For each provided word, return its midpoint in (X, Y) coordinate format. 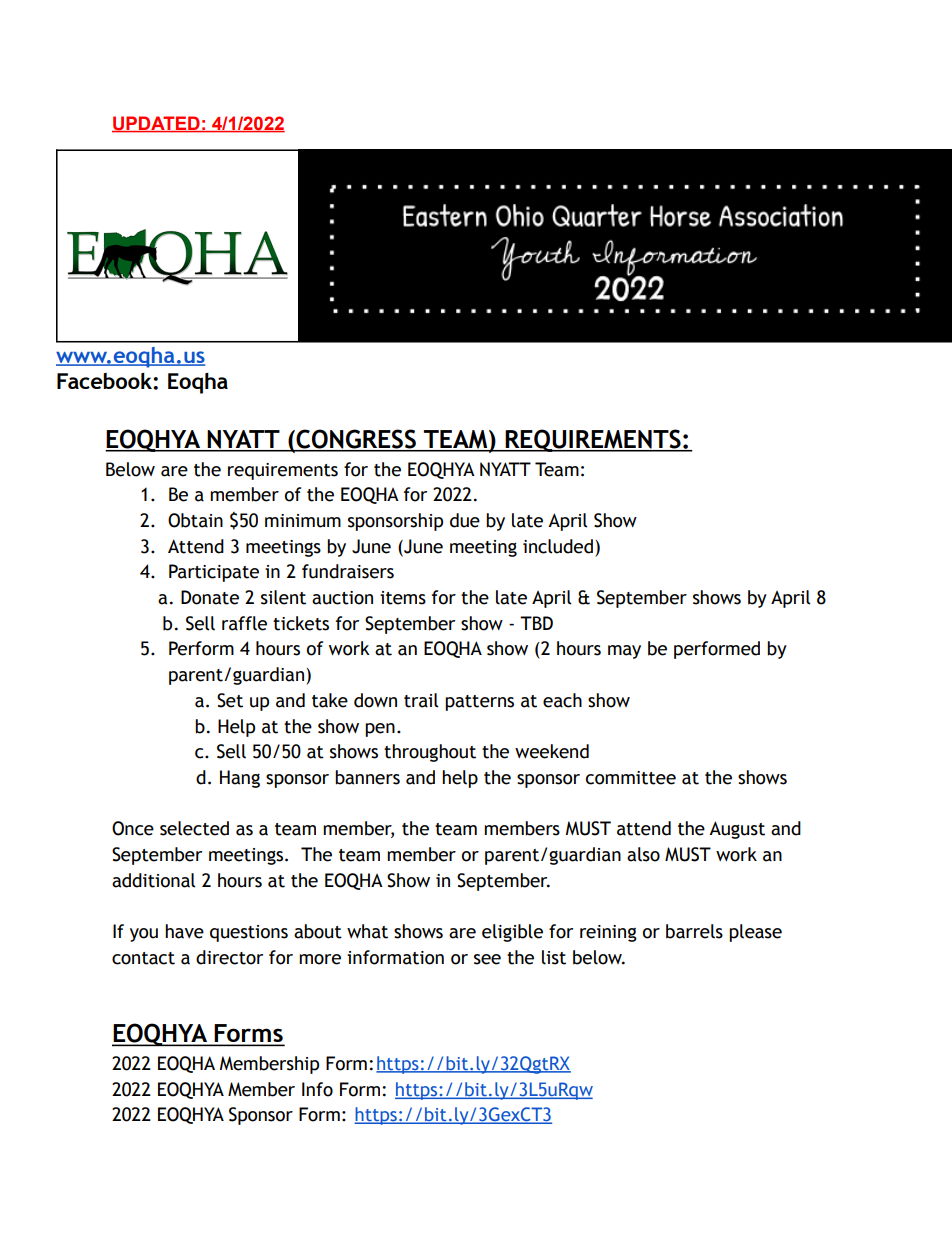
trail (421, 700)
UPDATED (157, 124)
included (558, 546)
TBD (536, 623)
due (465, 520)
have (184, 931)
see (487, 959)
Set (230, 700)
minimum (303, 521)
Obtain (195, 520)
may (624, 652)
